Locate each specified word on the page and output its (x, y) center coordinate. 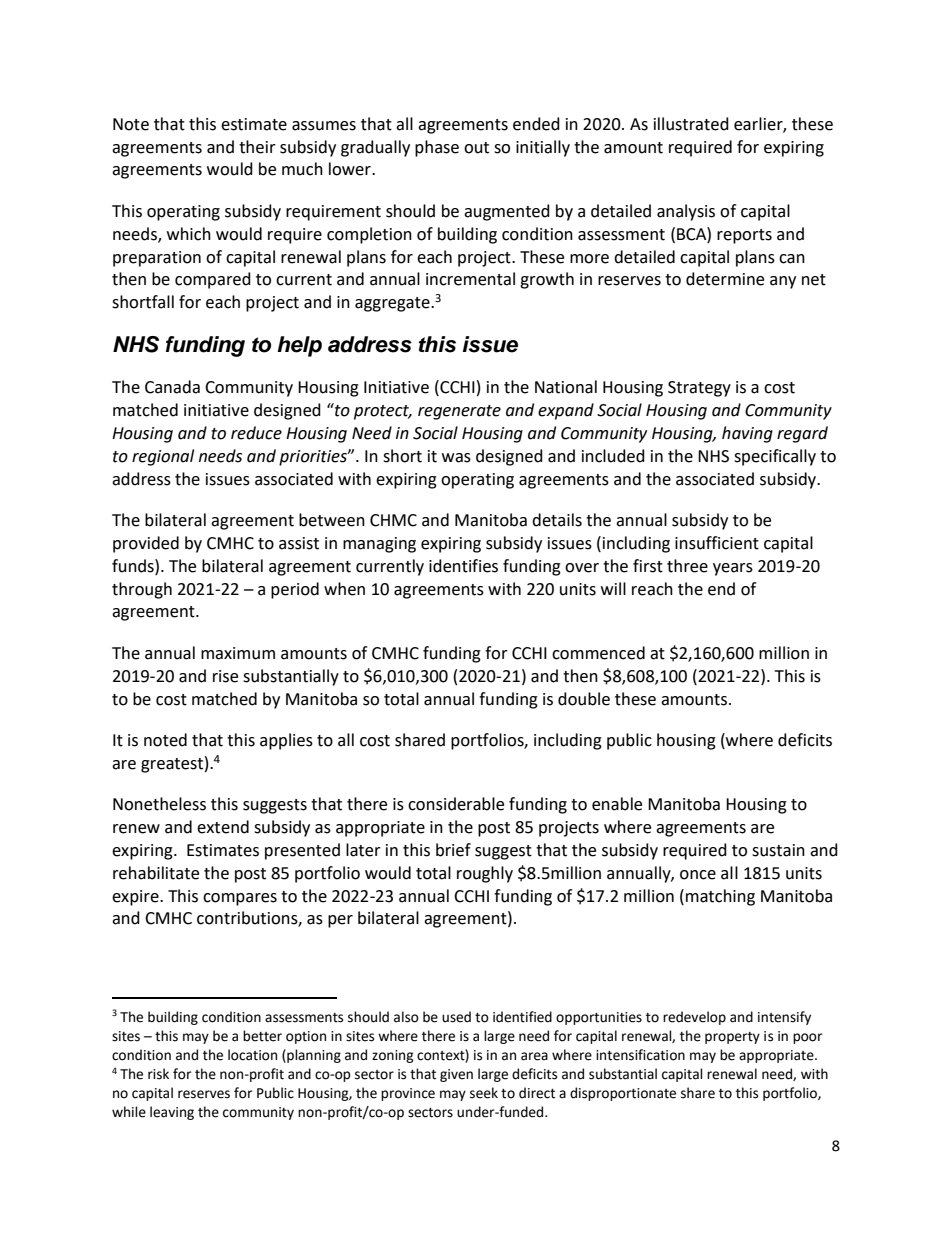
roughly (485, 874)
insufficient (717, 543)
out (476, 148)
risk (158, 1074)
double (584, 699)
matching (720, 897)
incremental (470, 279)
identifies (463, 566)
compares (240, 899)
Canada (172, 387)
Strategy (699, 389)
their (257, 147)
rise (225, 676)
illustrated (691, 124)
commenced (598, 653)
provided (146, 544)
